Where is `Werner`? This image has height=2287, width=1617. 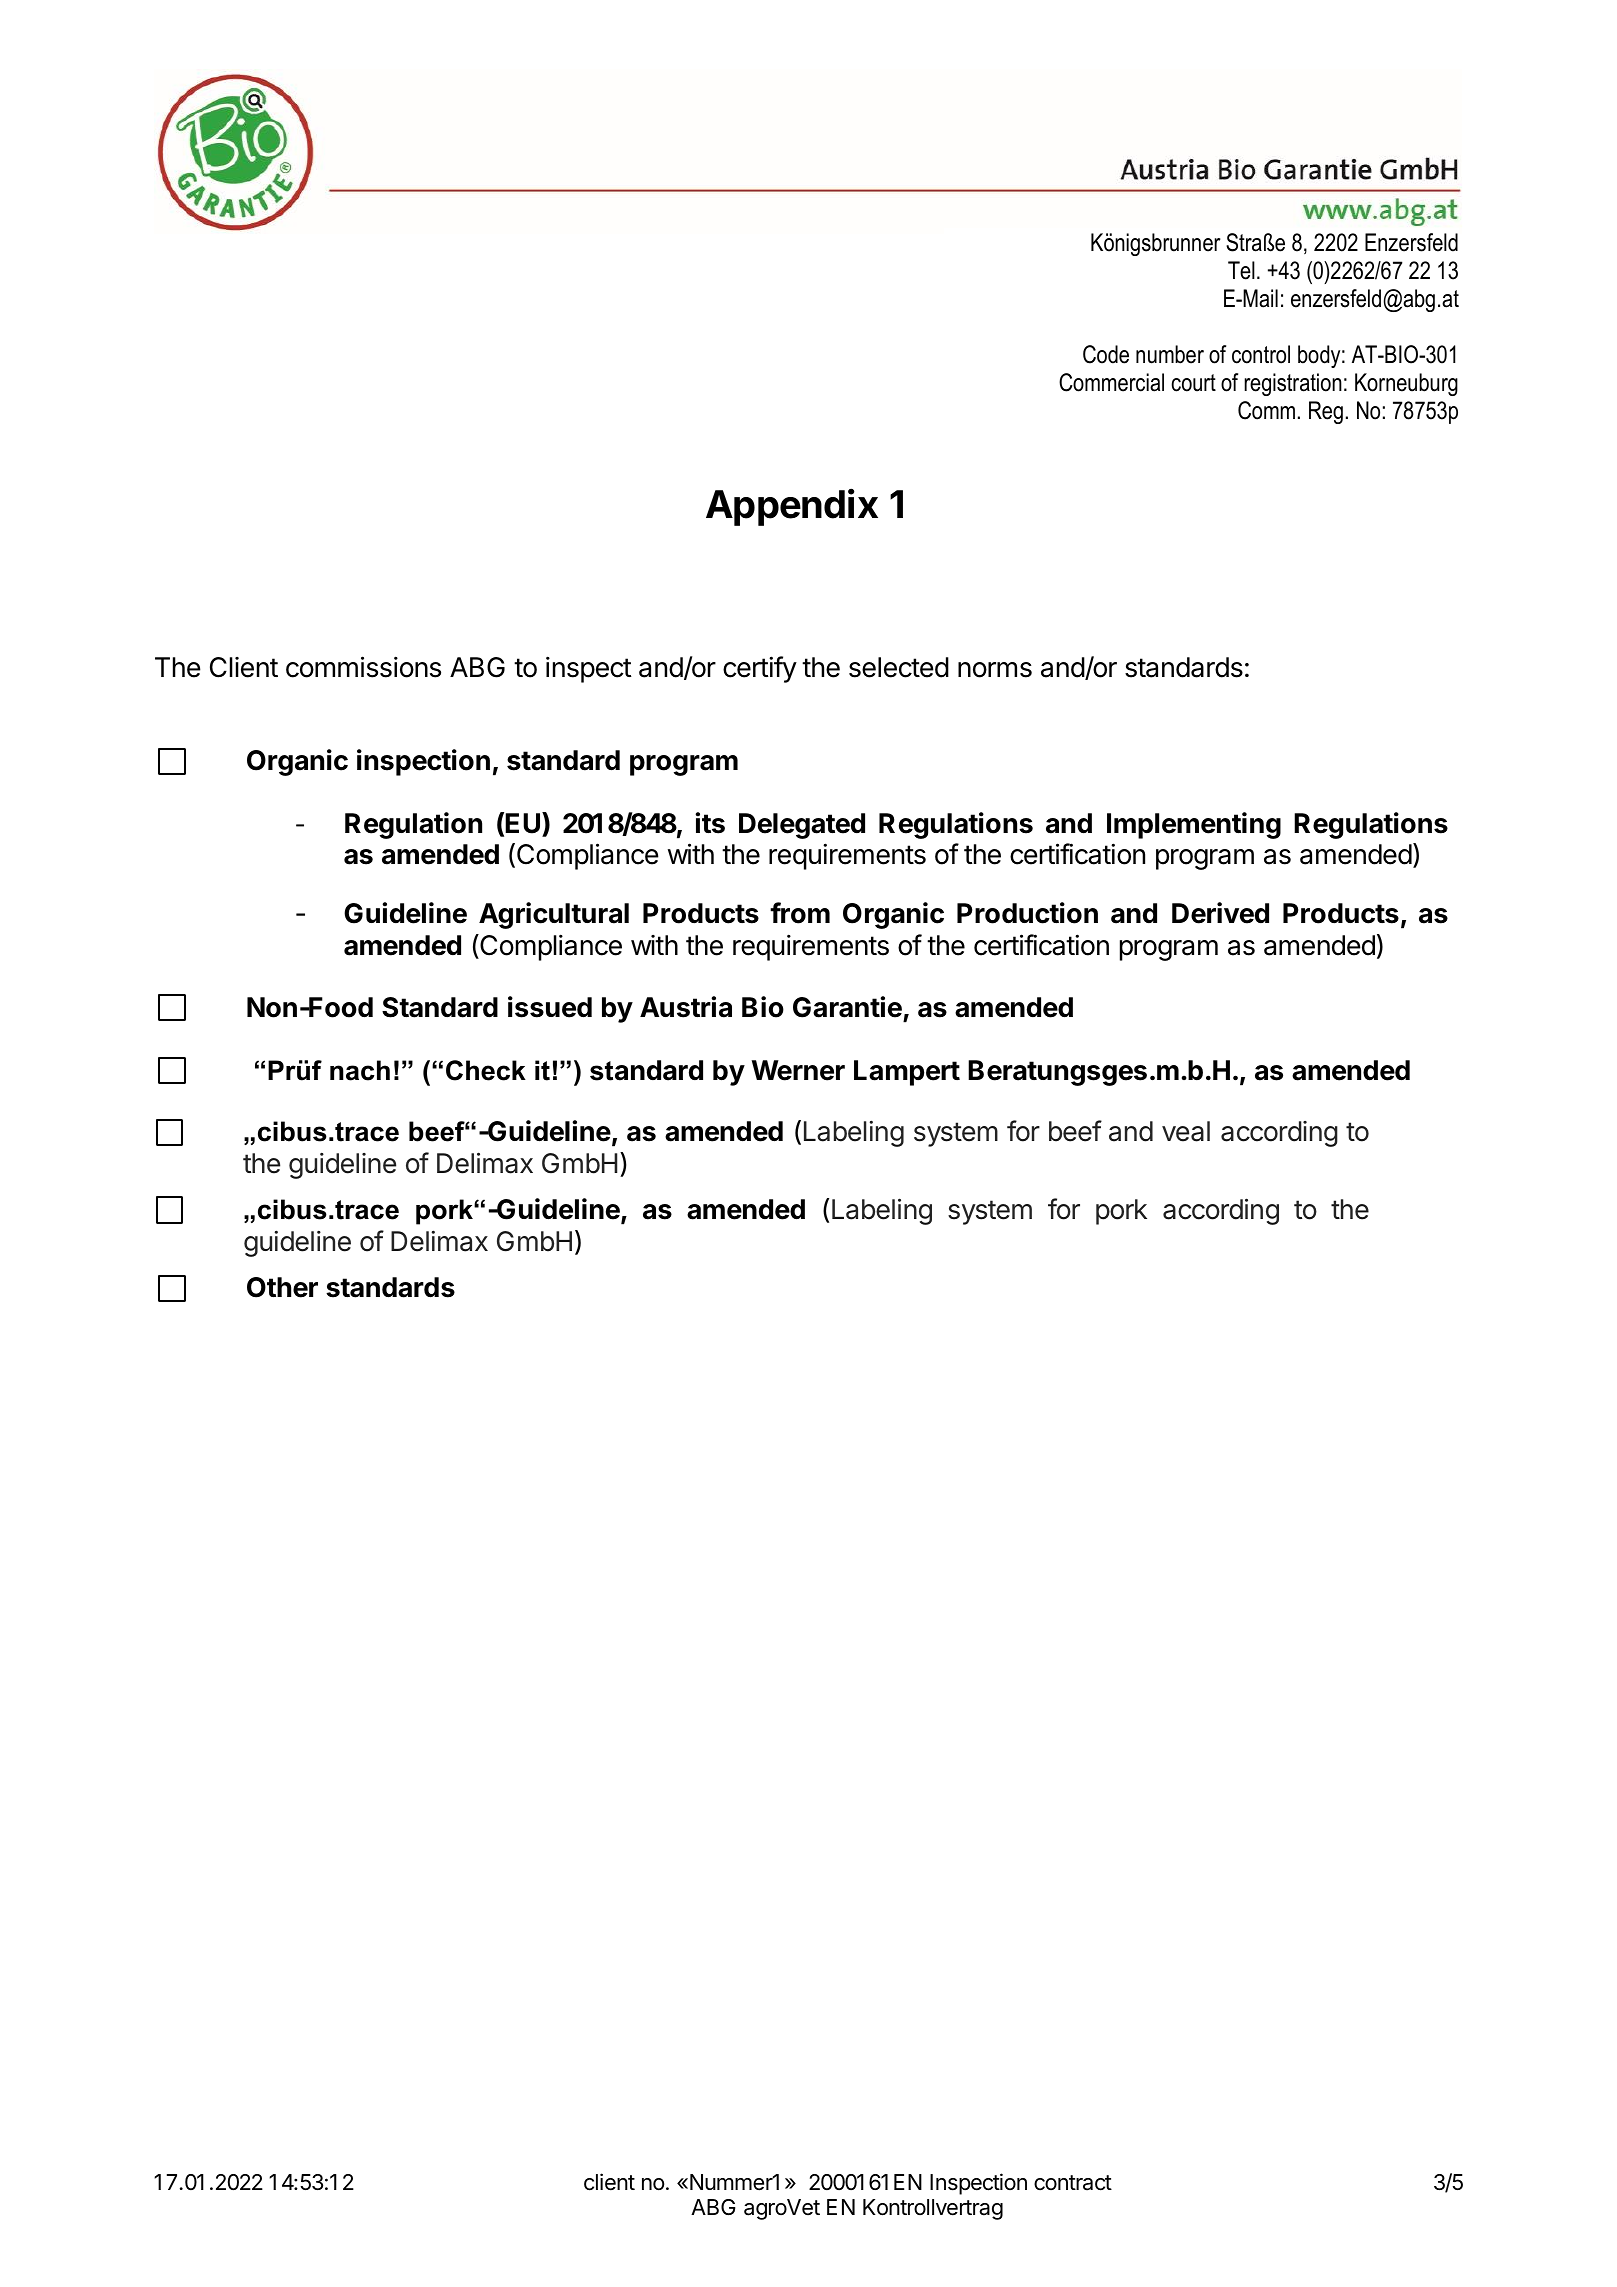 Werner is located at coordinates (798, 1070).
